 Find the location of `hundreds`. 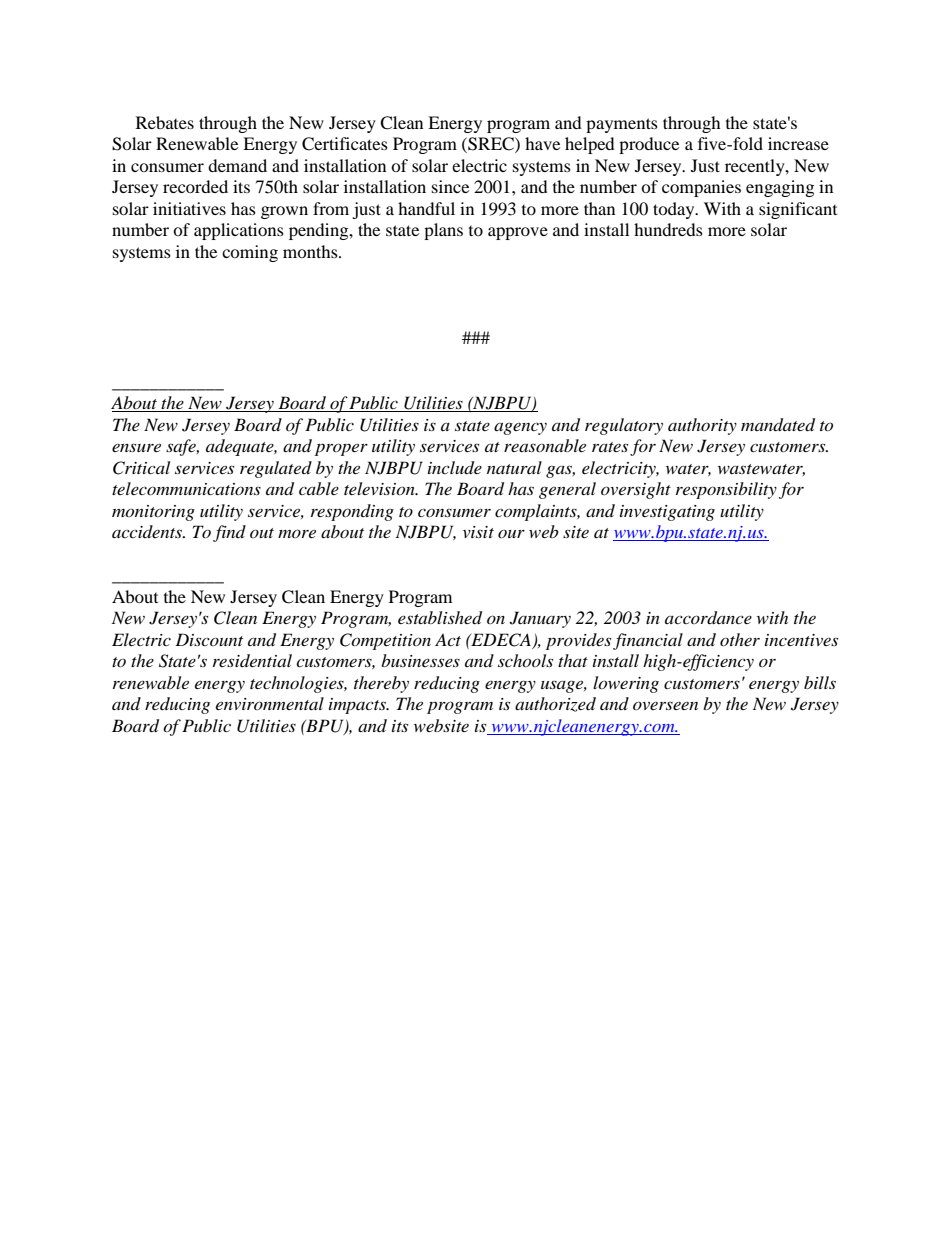

hundreds is located at coordinates (668, 229).
